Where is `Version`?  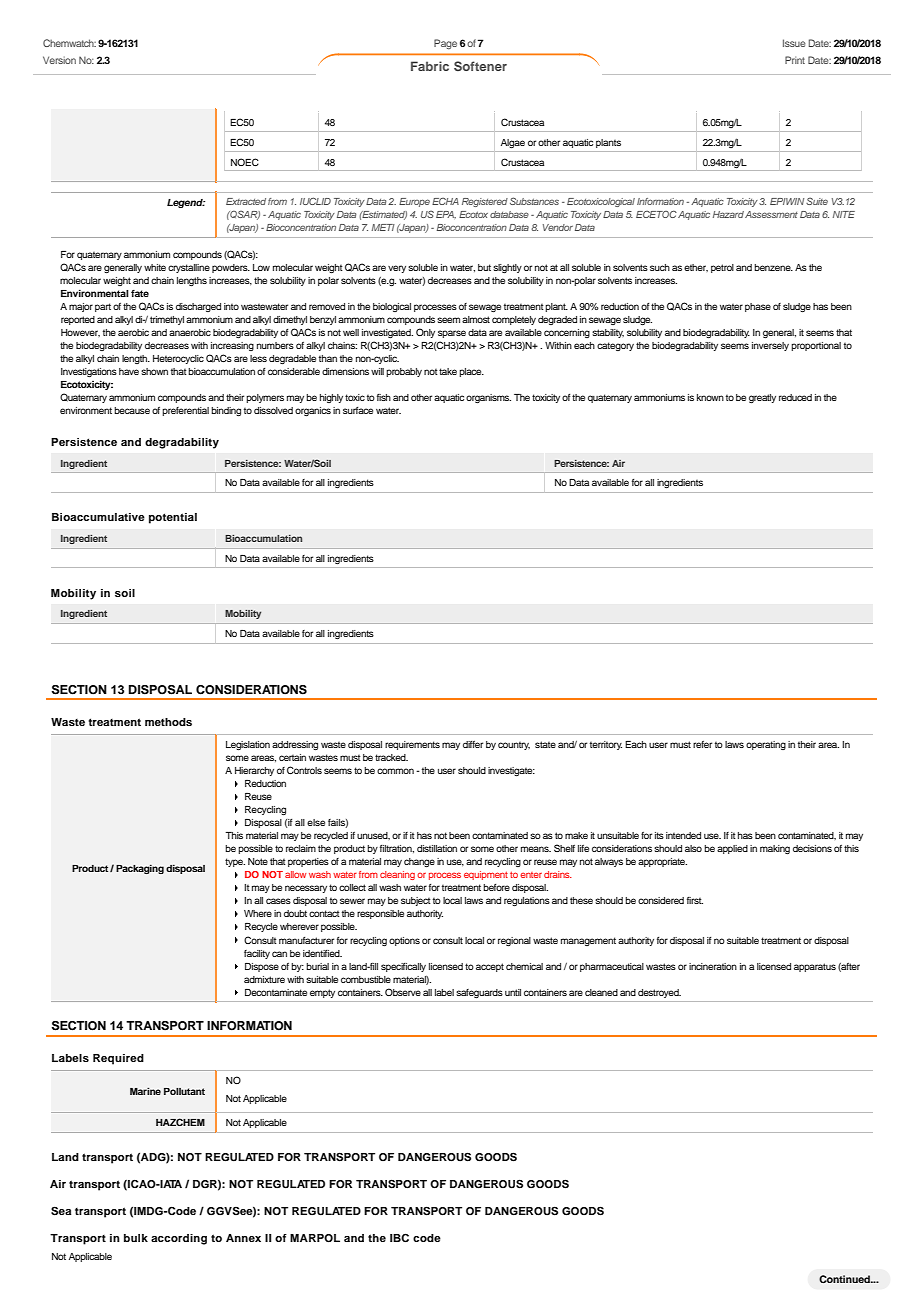 Version is located at coordinates (59, 60).
